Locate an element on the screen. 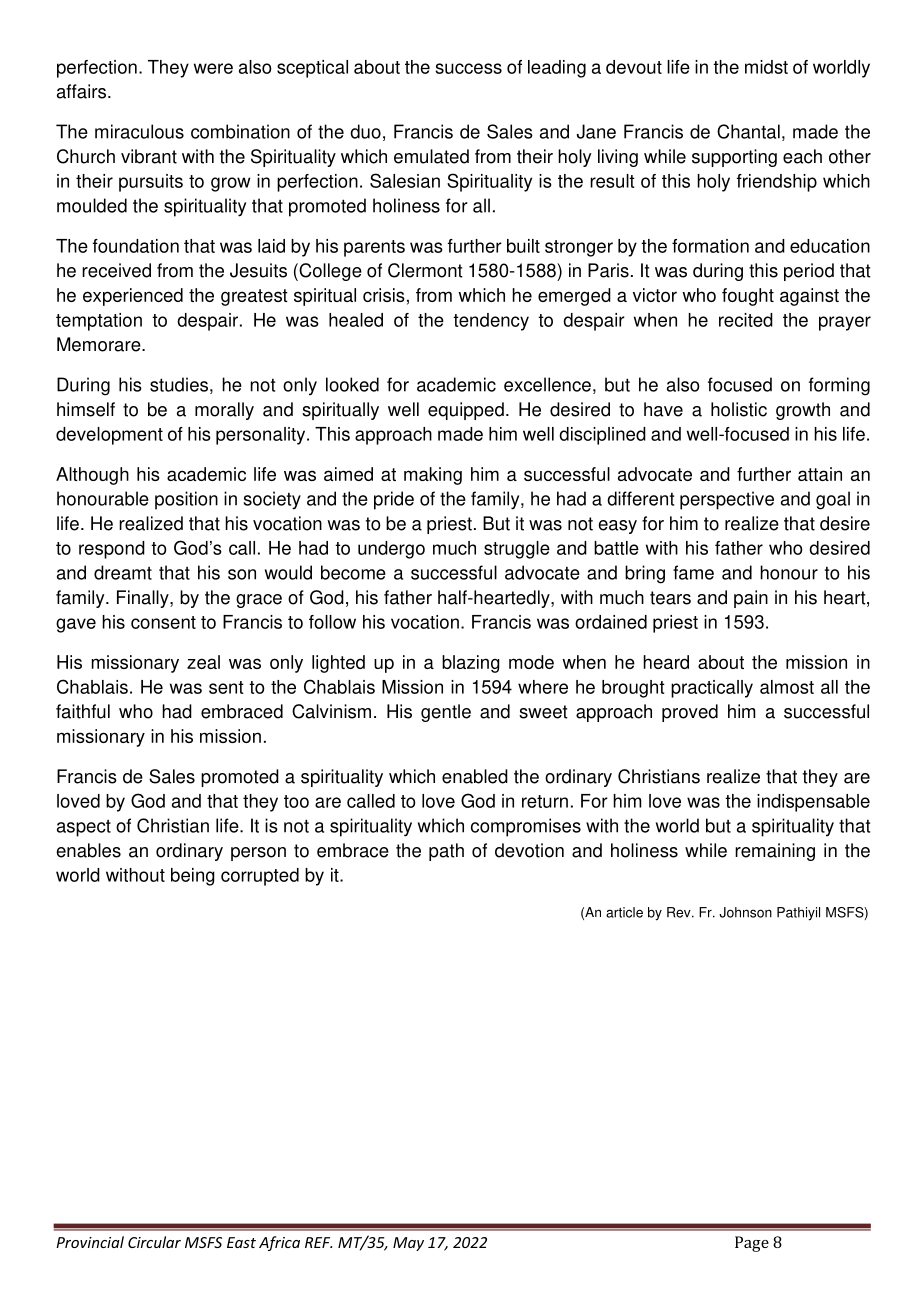  May is located at coordinates (408, 1244).
